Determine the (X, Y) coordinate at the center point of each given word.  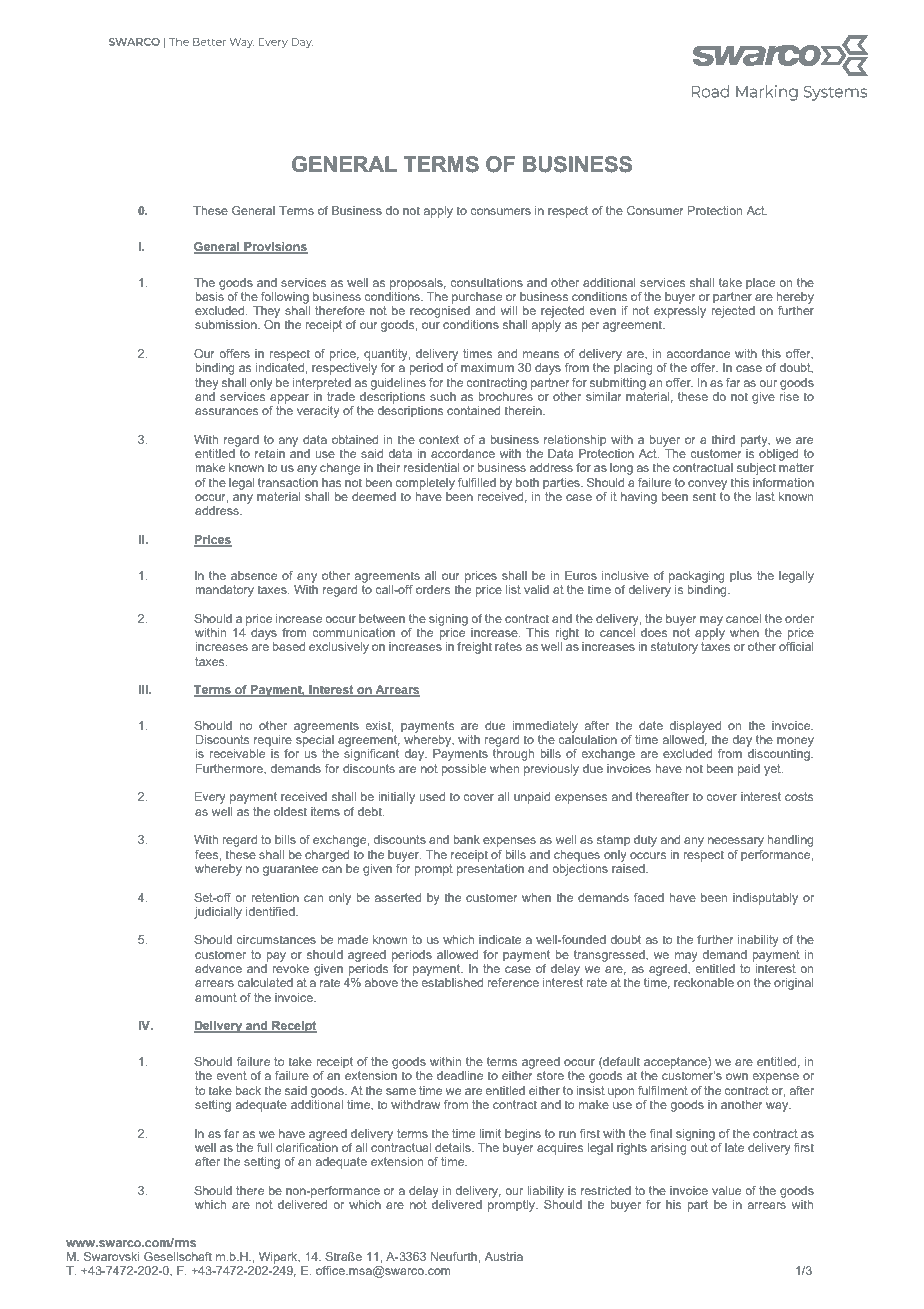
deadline (460, 1075)
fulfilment (663, 1090)
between (382, 618)
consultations (487, 282)
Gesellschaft (178, 1256)
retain (270, 453)
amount (216, 997)
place (760, 284)
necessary (736, 842)
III (144, 689)
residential (432, 467)
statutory (674, 648)
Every (210, 798)
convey (707, 485)
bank (466, 839)
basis (209, 295)
